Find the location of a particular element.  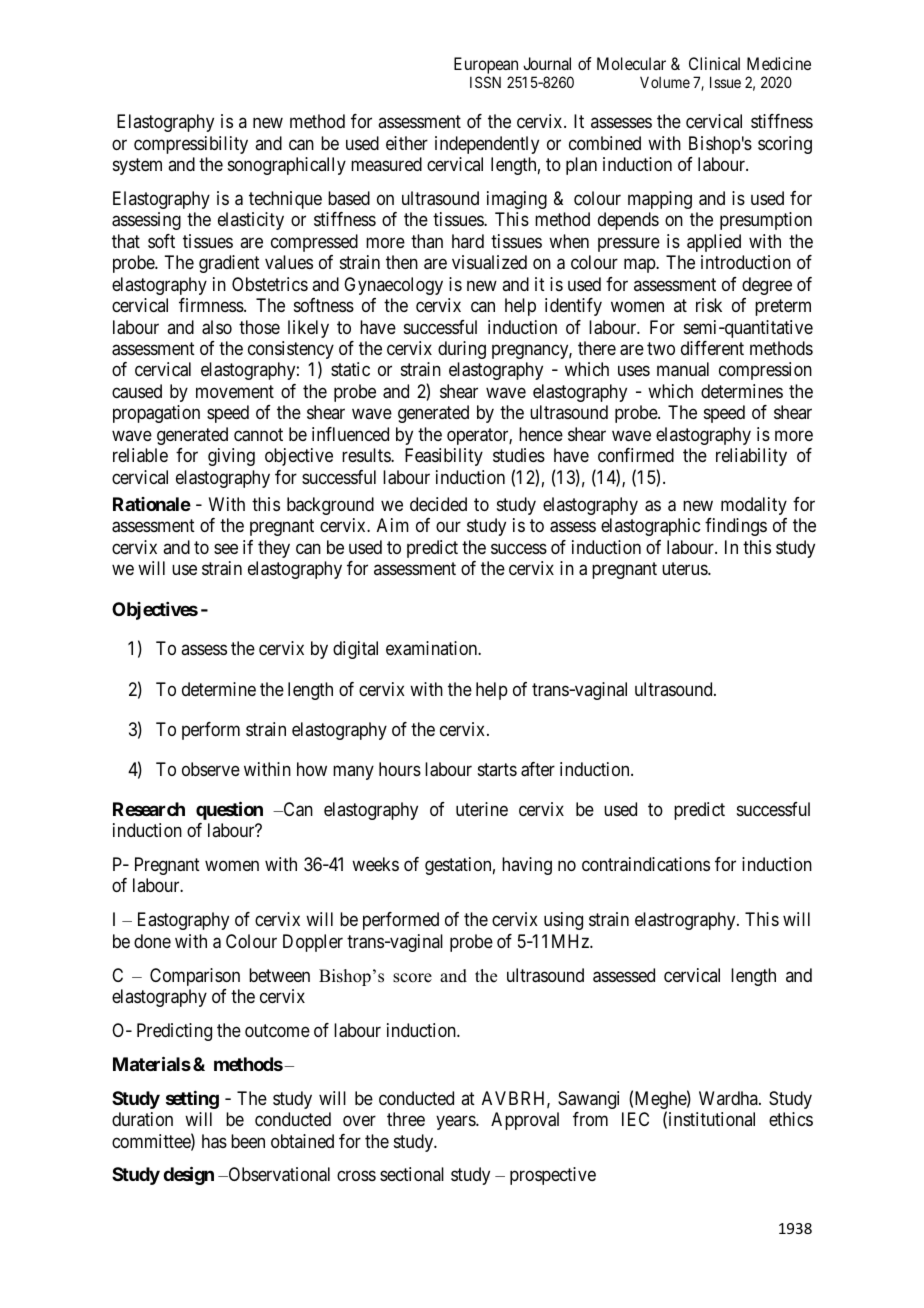

has is located at coordinates (214, 1141).
